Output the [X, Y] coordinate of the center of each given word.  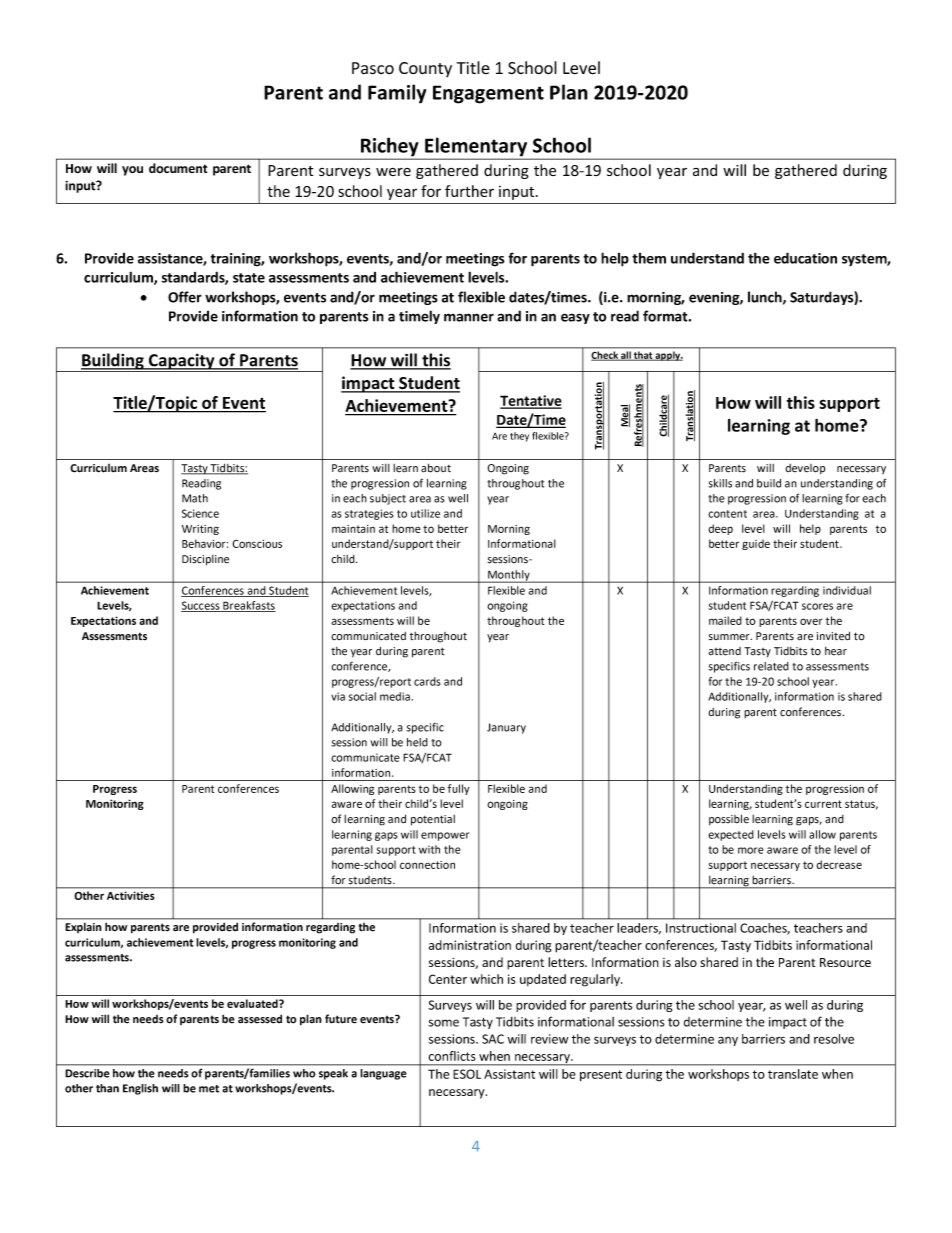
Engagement [488, 94]
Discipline [205, 560]
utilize [425, 513]
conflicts [452, 1056]
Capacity [181, 362]
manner [469, 317]
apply [668, 356]
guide [756, 544]
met [209, 1089]
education [805, 258]
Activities [130, 896]
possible [729, 819]
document [178, 168]
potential [433, 820]
